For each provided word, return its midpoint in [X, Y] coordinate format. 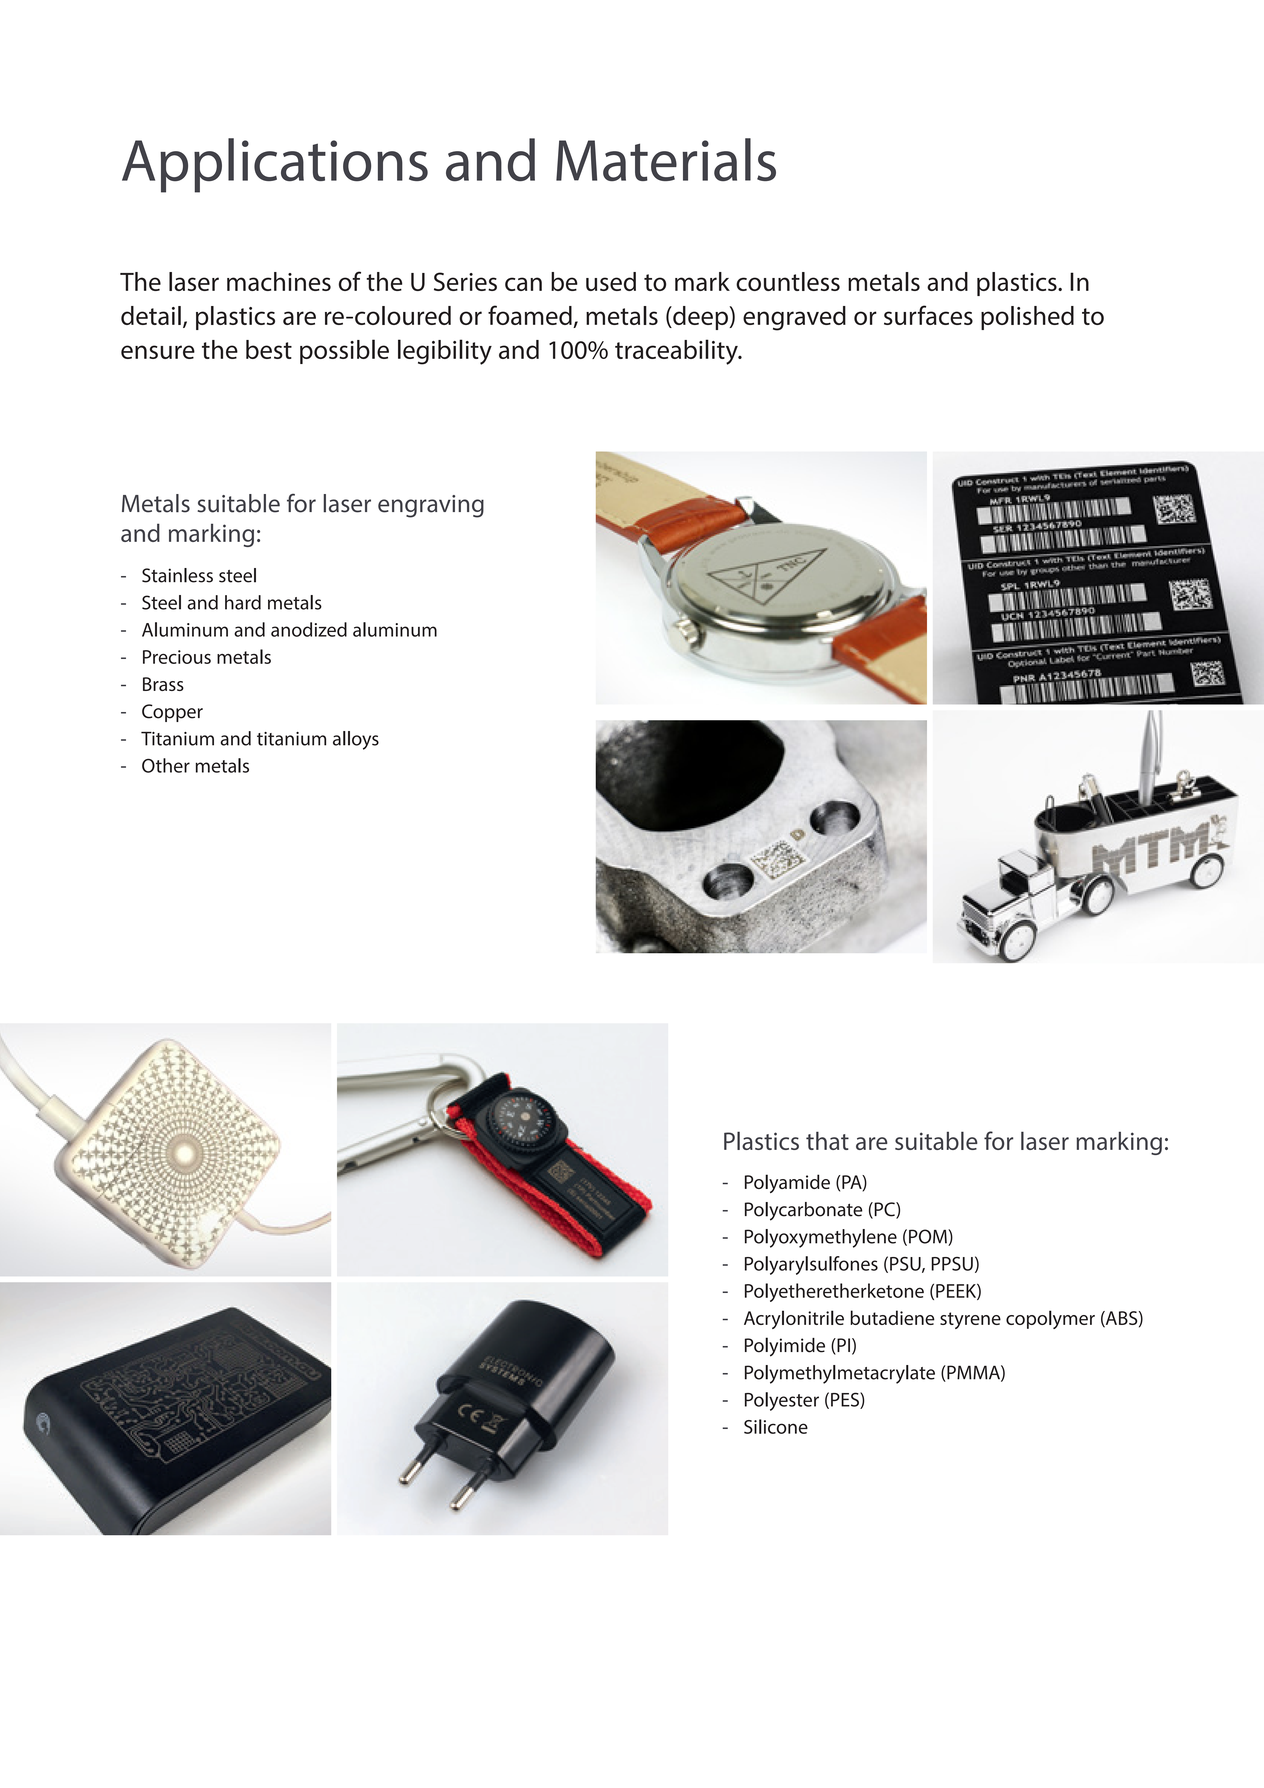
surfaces [928, 315]
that [827, 1140]
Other [166, 765]
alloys [356, 740]
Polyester [782, 1401]
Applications [275, 165]
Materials [666, 160]
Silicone [776, 1426]
